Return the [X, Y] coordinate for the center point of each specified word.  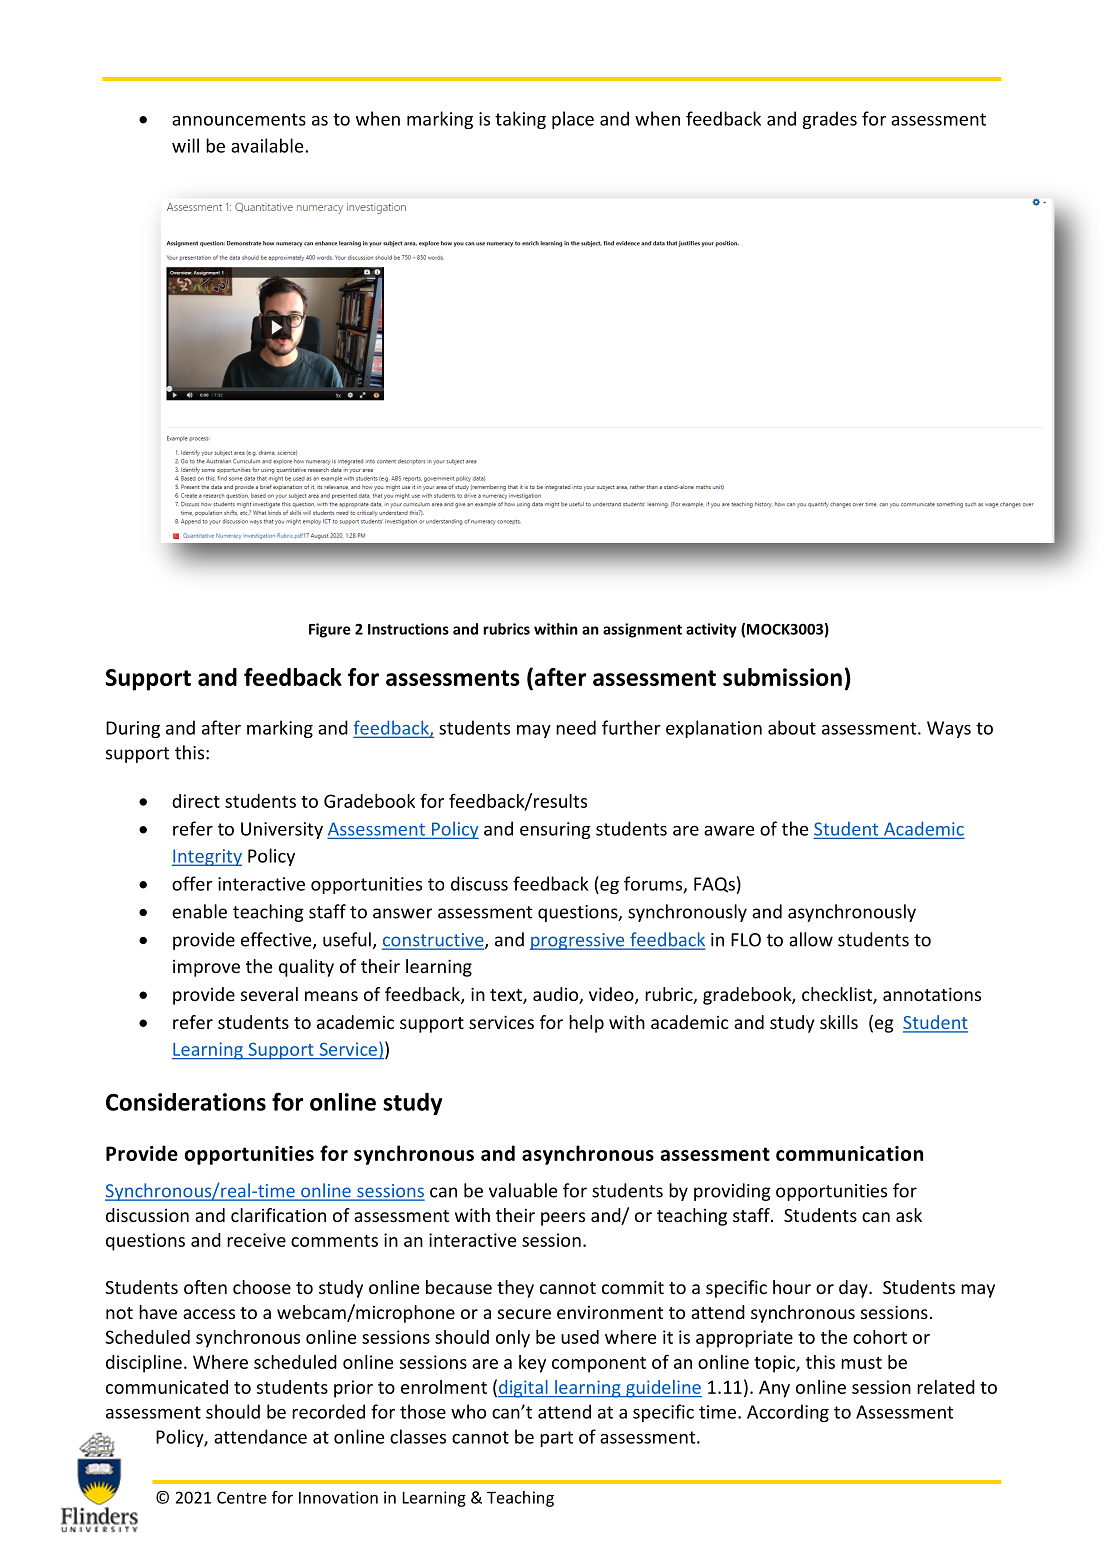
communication [849, 1153]
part [556, 1439]
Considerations [186, 1102]
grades [830, 120]
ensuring [555, 830]
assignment [642, 630]
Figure [329, 630]
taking [520, 120]
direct [196, 801]
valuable [523, 1190]
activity [711, 630]
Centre [242, 1497]
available [268, 145]
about [792, 727]
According [788, 1413]
